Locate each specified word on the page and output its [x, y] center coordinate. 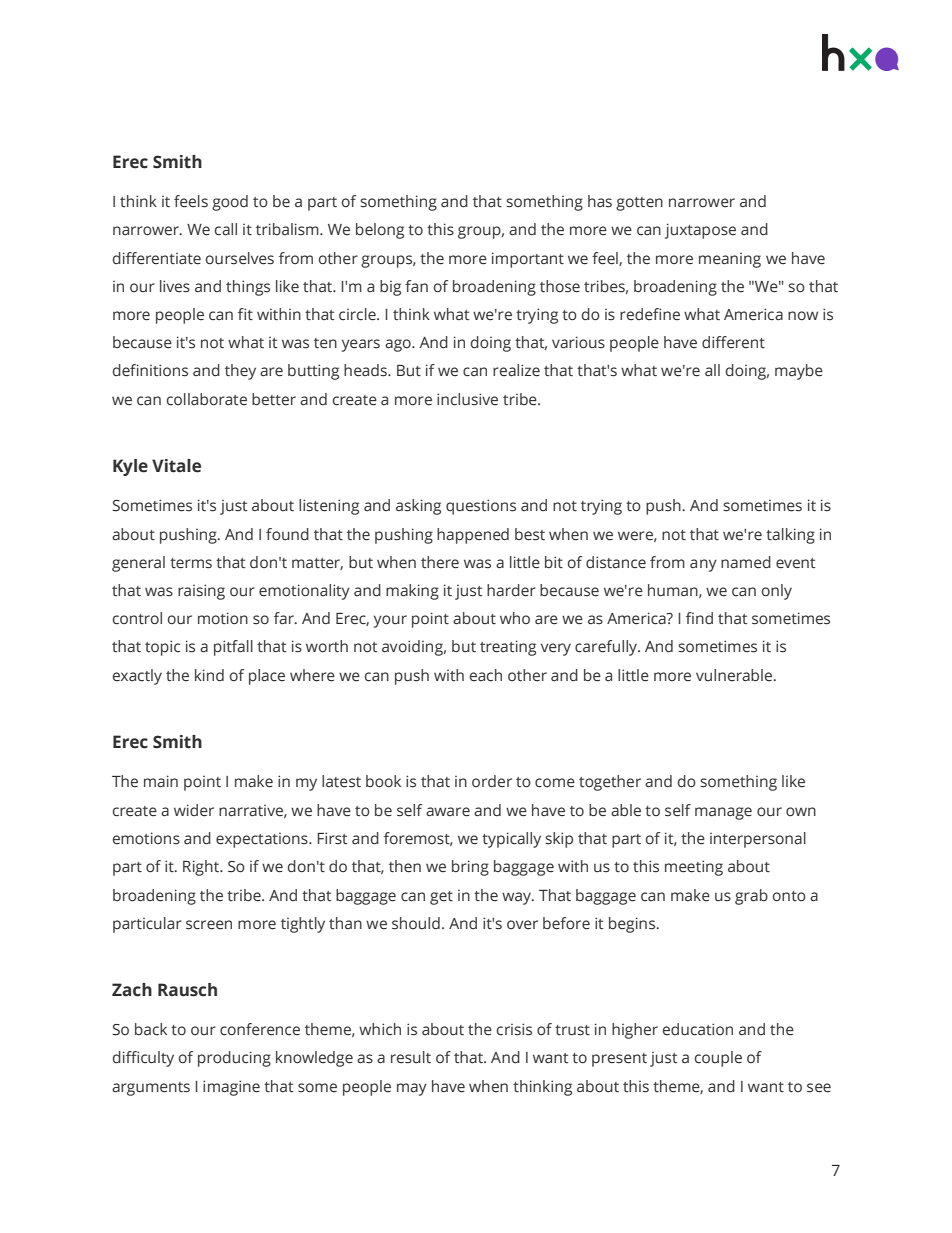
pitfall [233, 648]
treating [508, 648]
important [528, 260]
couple [718, 1059]
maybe [799, 372]
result [411, 1057]
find [699, 618]
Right [202, 868]
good [230, 203]
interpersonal [758, 840]
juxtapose [700, 231]
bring [470, 868]
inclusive [467, 399]
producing [234, 1059]
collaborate [207, 399]
